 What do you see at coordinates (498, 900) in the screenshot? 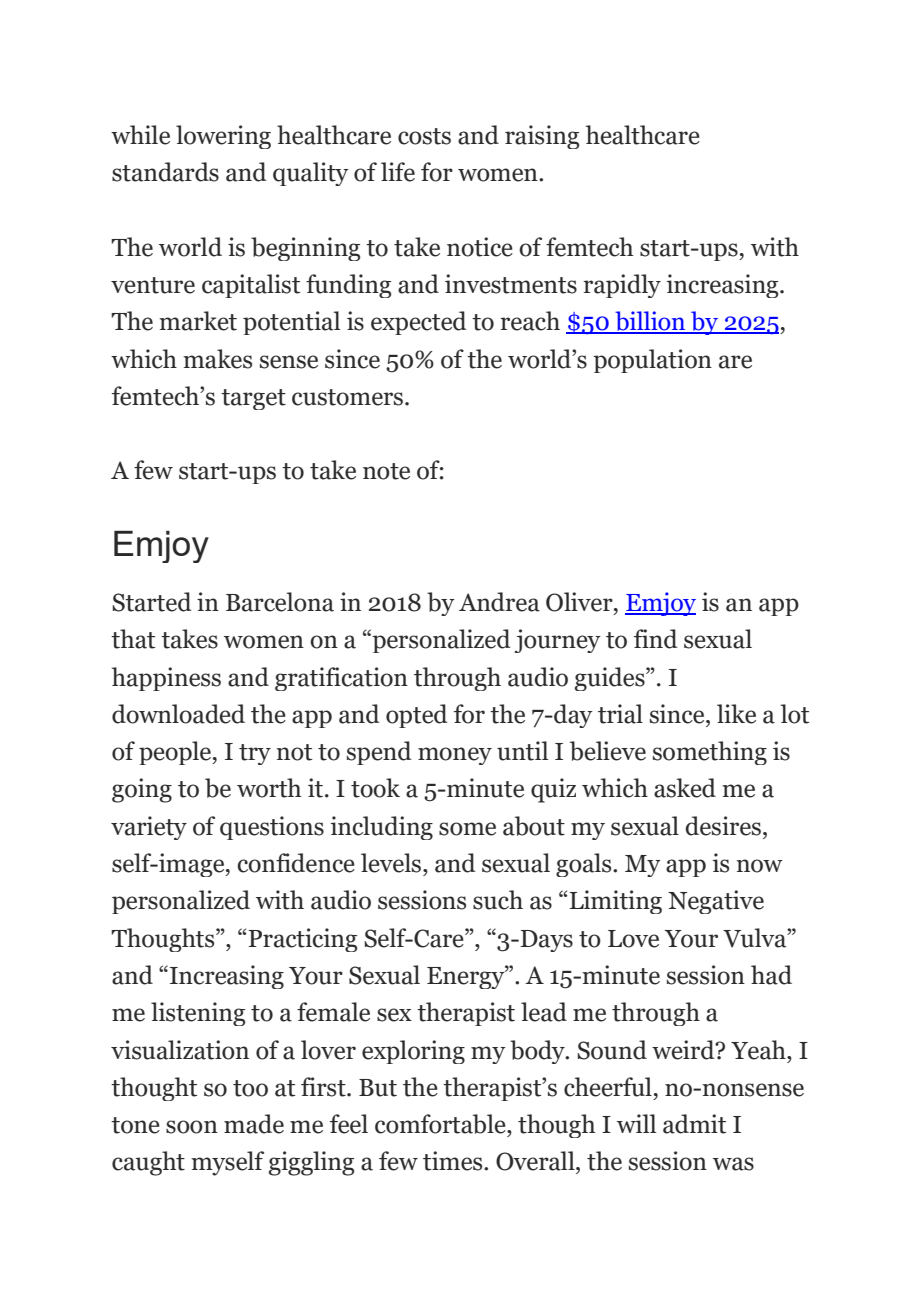
I see `such` at bounding box center [498, 900].
